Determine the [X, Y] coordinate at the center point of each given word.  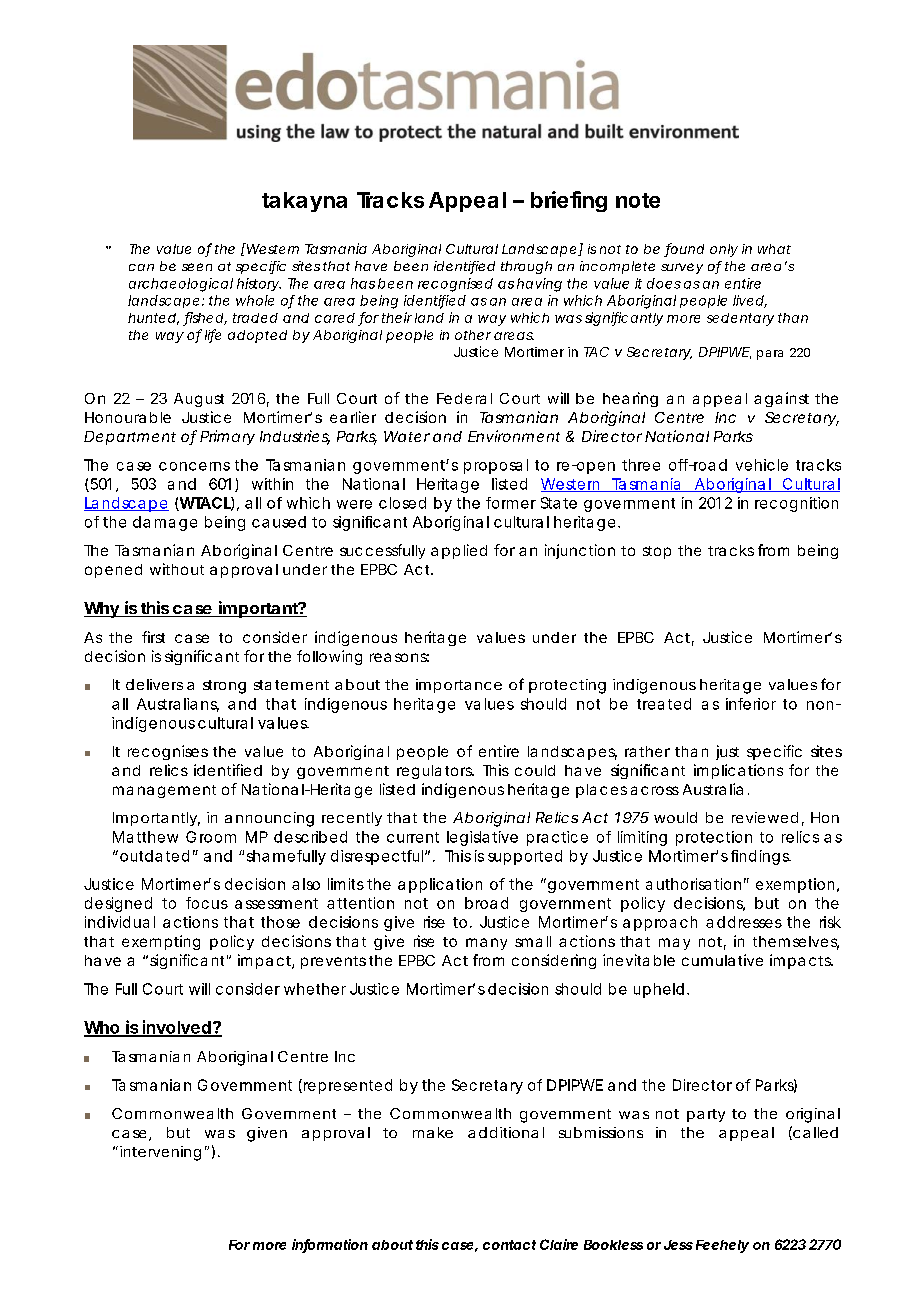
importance [459, 686]
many [486, 944]
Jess [678, 1245]
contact [509, 1245]
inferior [751, 704]
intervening [160, 1153]
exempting [161, 942]
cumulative [722, 960]
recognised [455, 285]
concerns [194, 466]
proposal [496, 466]
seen [197, 267]
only [724, 250]
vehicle [762, 465]
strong [224, 687]
